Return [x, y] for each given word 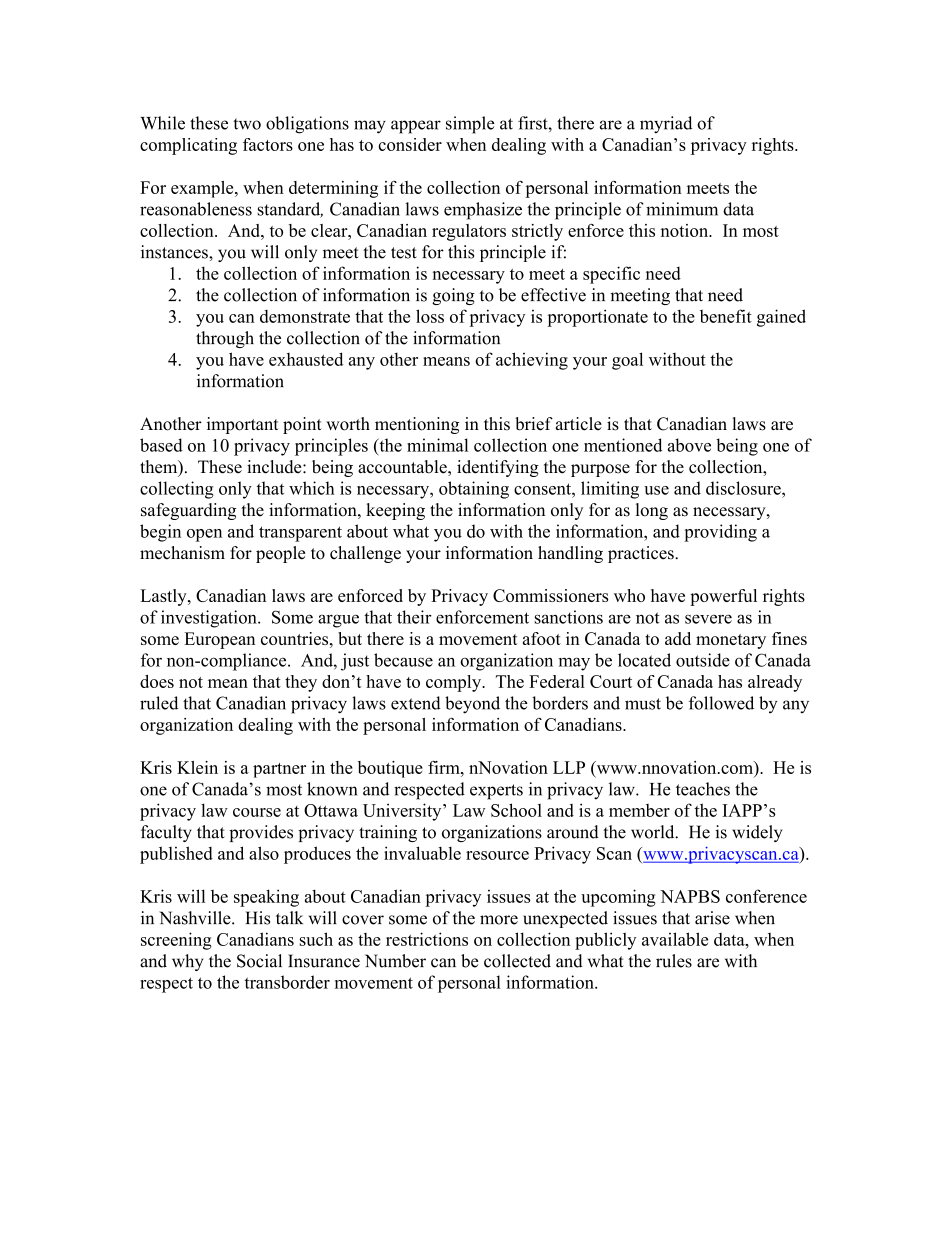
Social [259, 961]
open [204, 535]
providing [720, 533]
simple [470, 125]
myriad [666, 125]
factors [268, 144]
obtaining [474, 490]
